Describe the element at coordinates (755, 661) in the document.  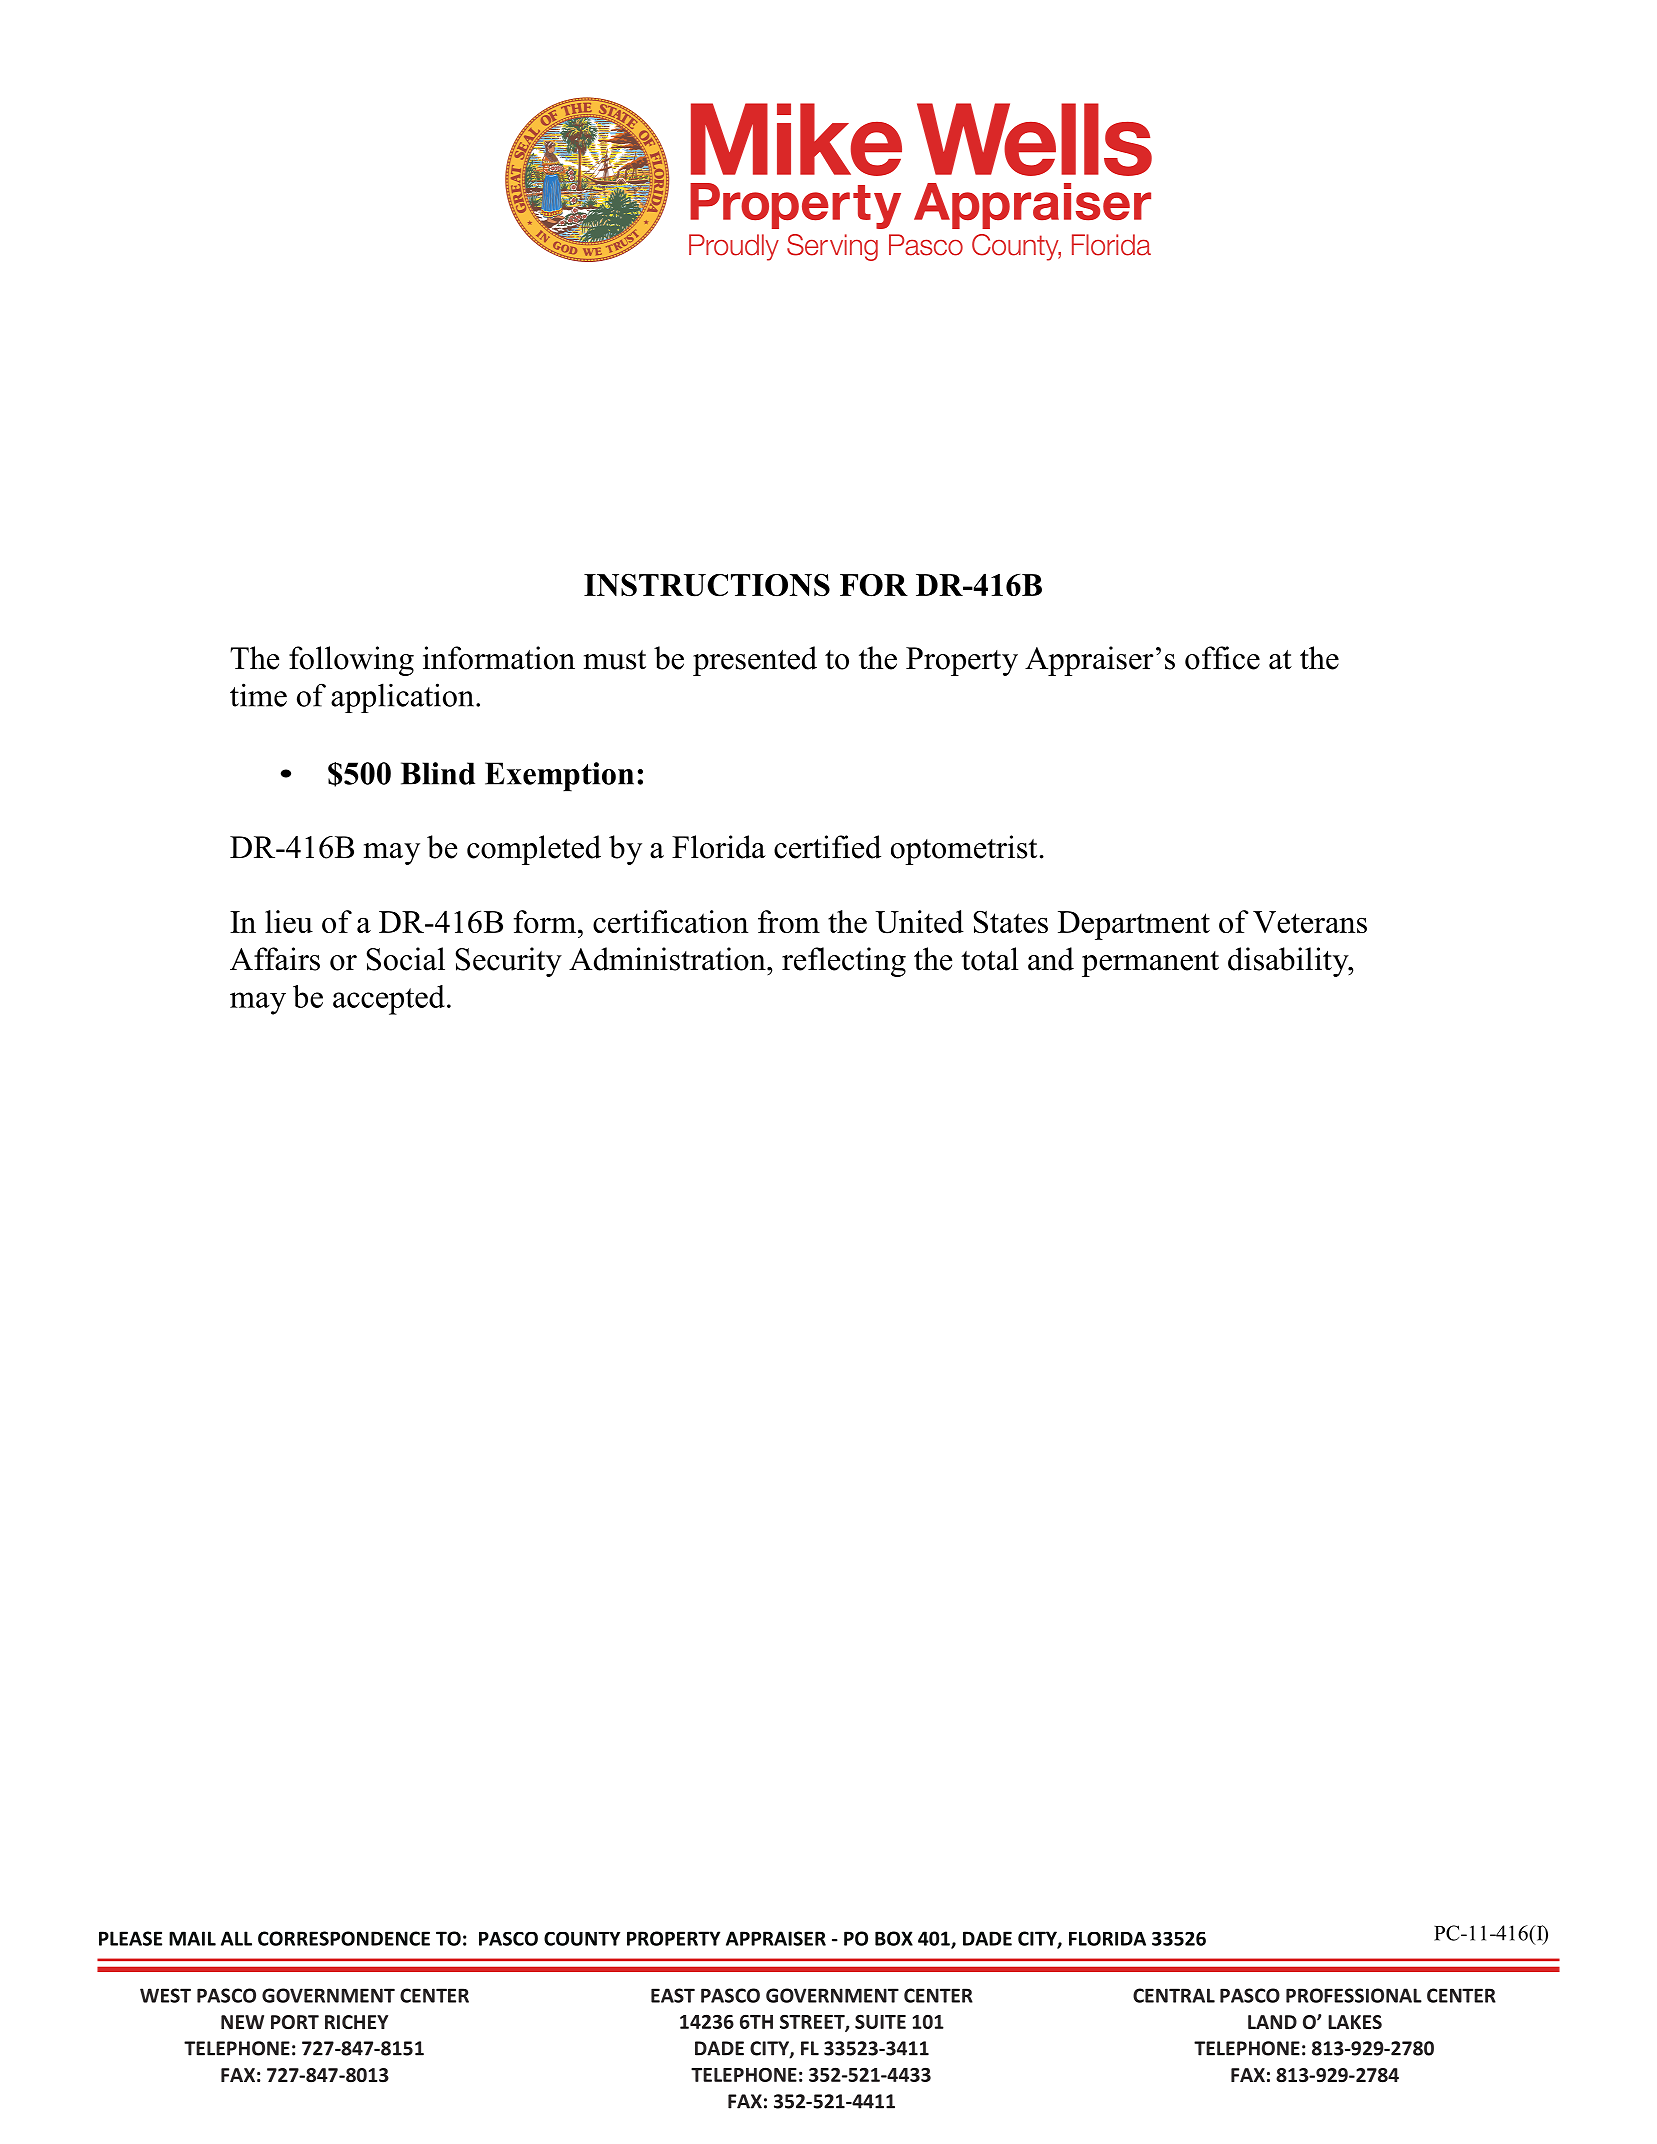
I see `presented` at that location.
